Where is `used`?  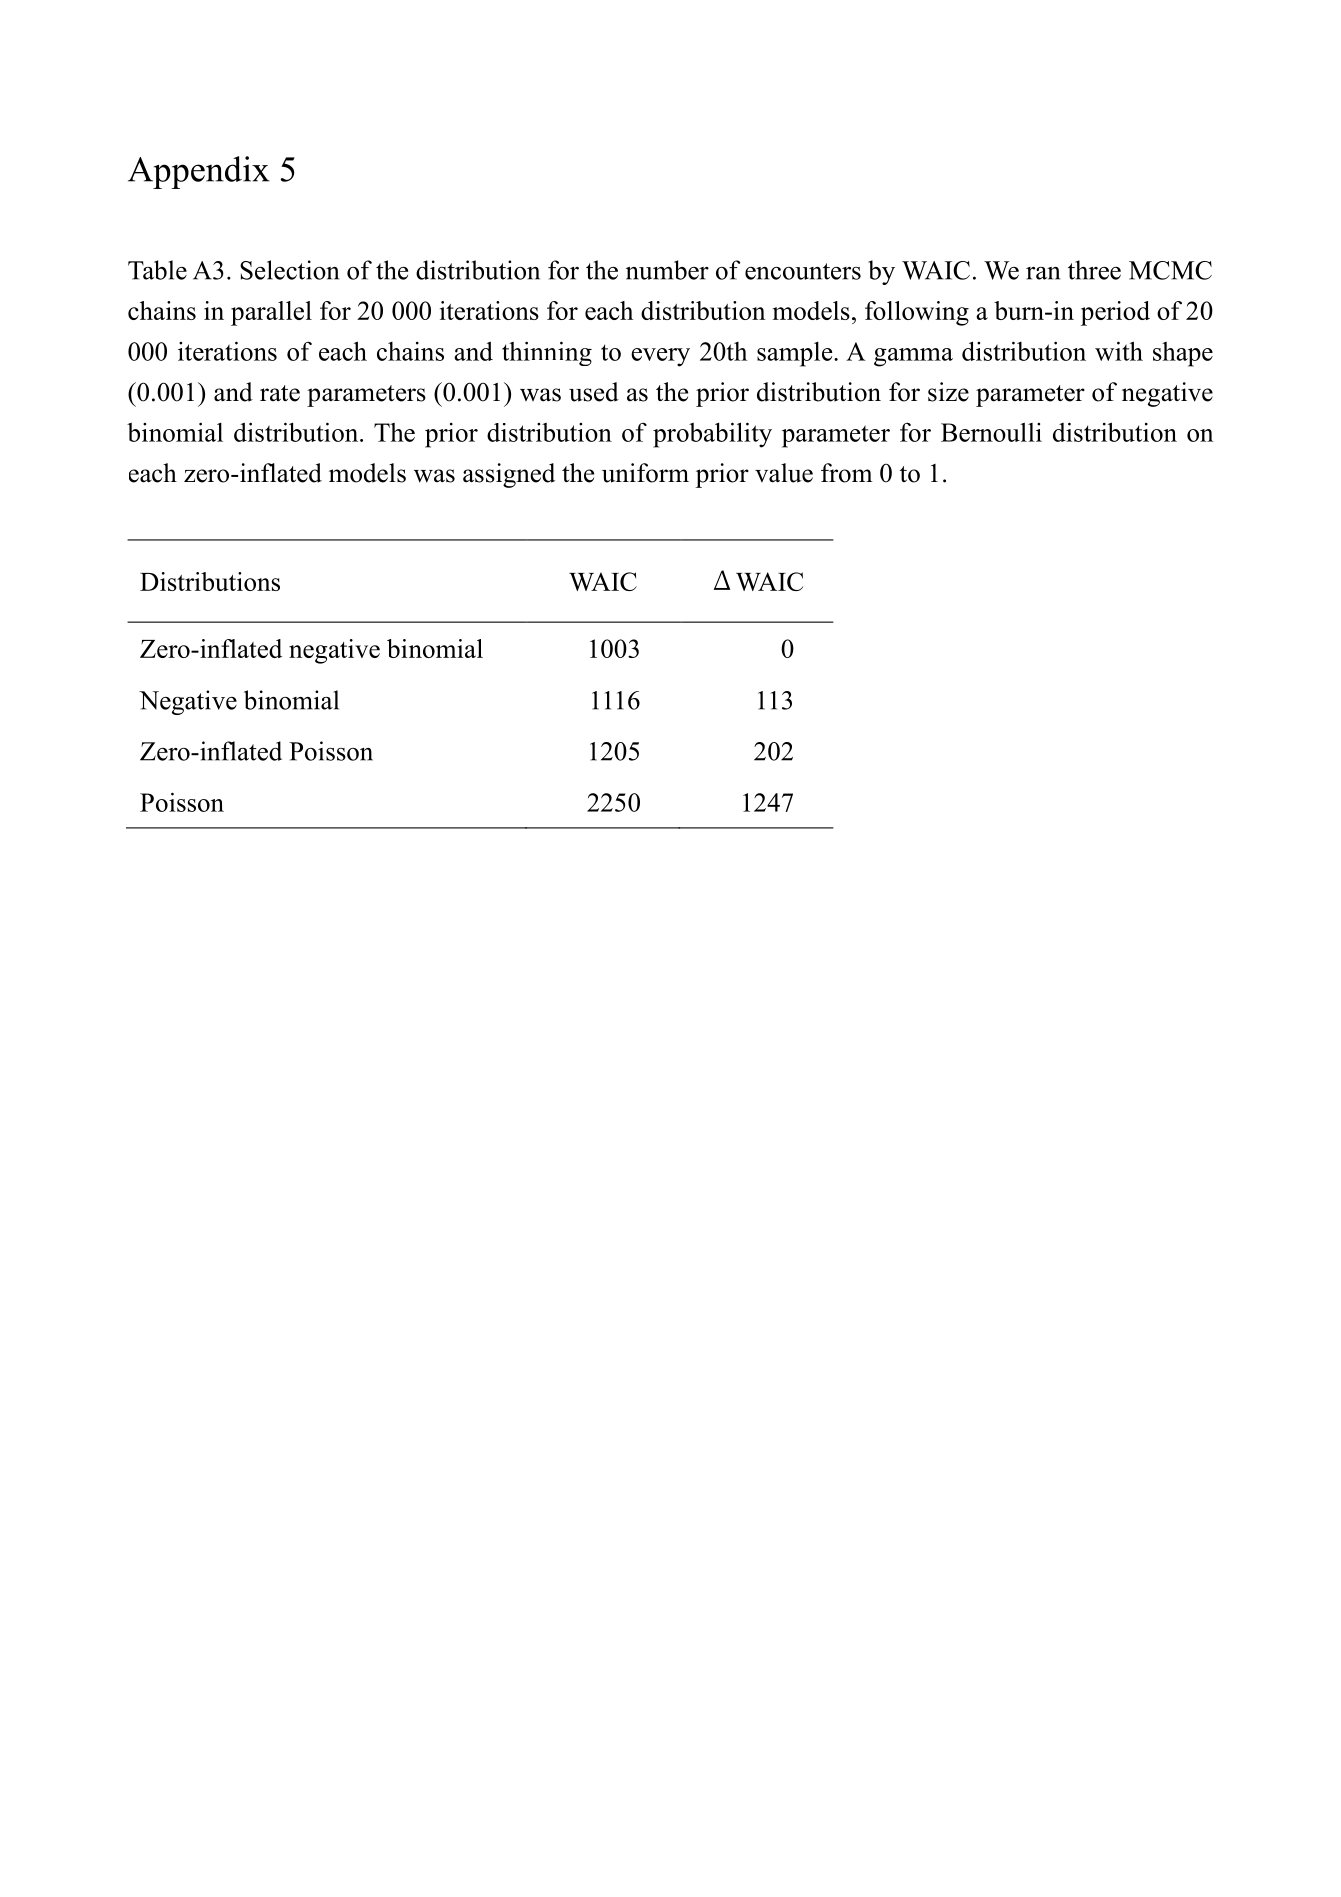 used is located at coordinates (594, 392).
